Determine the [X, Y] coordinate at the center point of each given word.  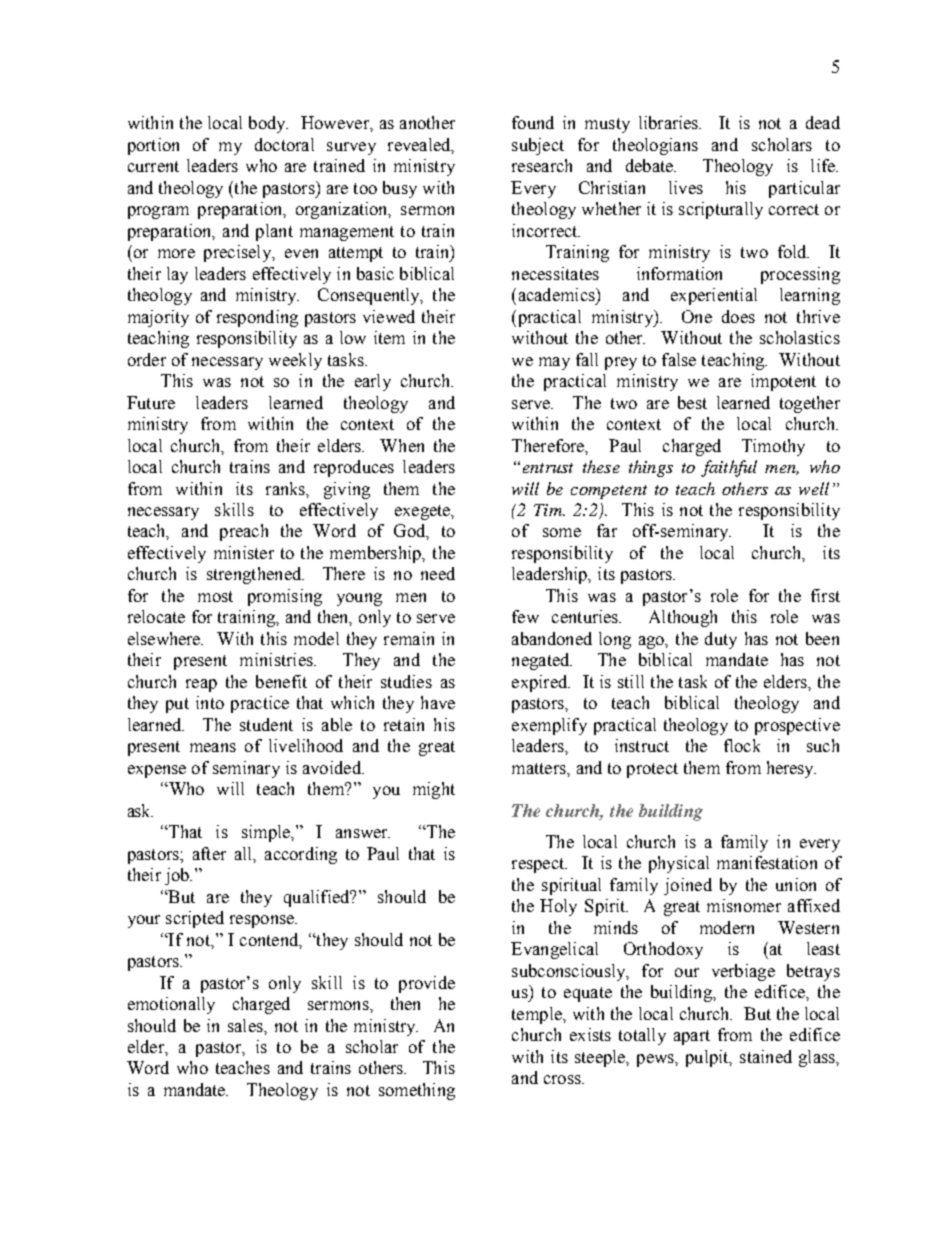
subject [538, 146]
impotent [783, 382]
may [554, 363]
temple [538, 1015]
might [434, 790]
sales [246, 1025]
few [525, 616]
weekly [295, 361]
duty [721, 640]
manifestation [767, 862]
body [268, 124]
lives [686, 187]
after [209, 853]
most [215, 596]
